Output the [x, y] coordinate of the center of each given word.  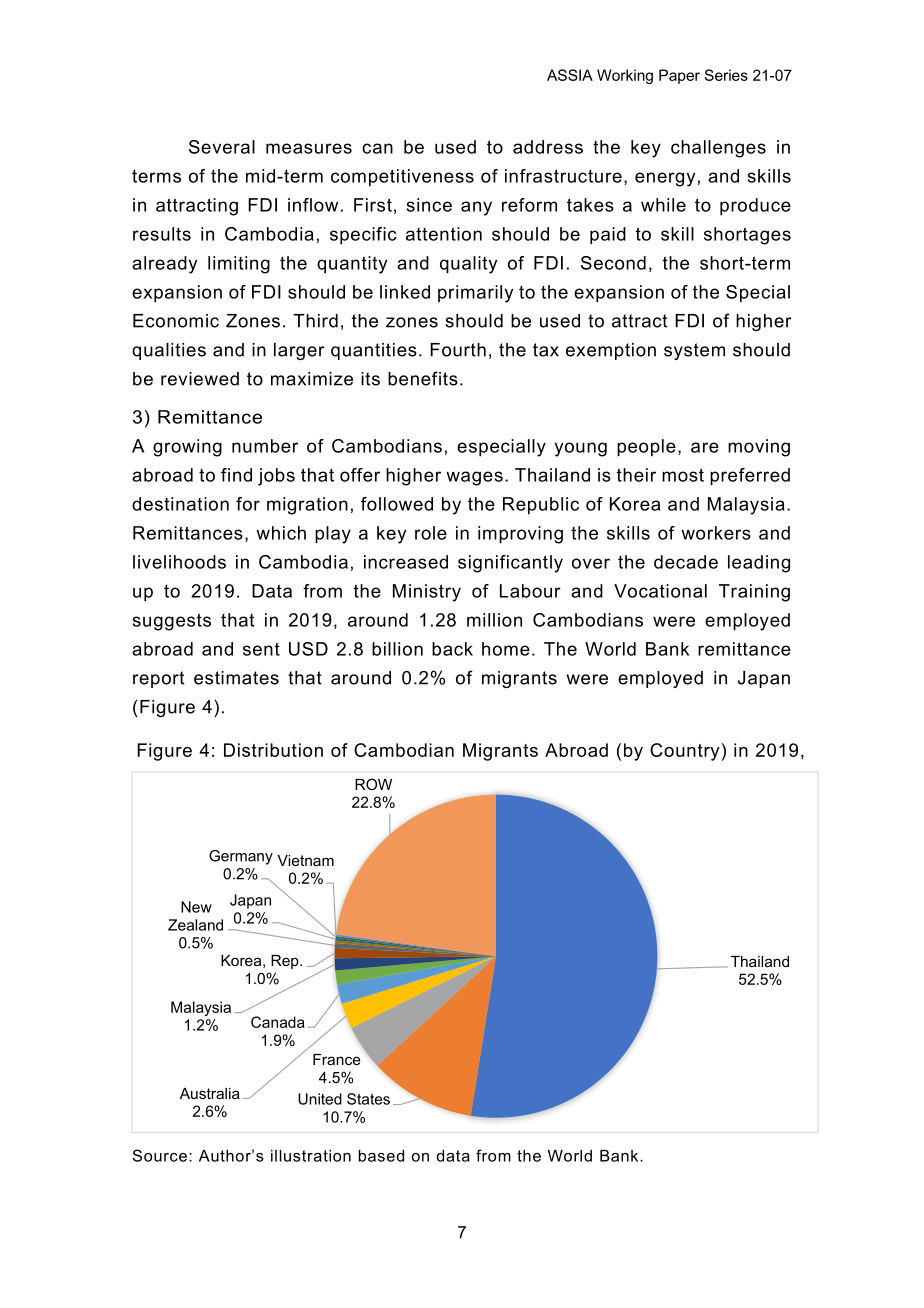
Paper [679, 76]
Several [222, 147]
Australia [210, 1093]
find [236, 475]
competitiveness [402, 178]
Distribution [273, 750]
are [705, 447]
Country [685, 752]
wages [474, 478]
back [452, 649]
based [381, 1156]
